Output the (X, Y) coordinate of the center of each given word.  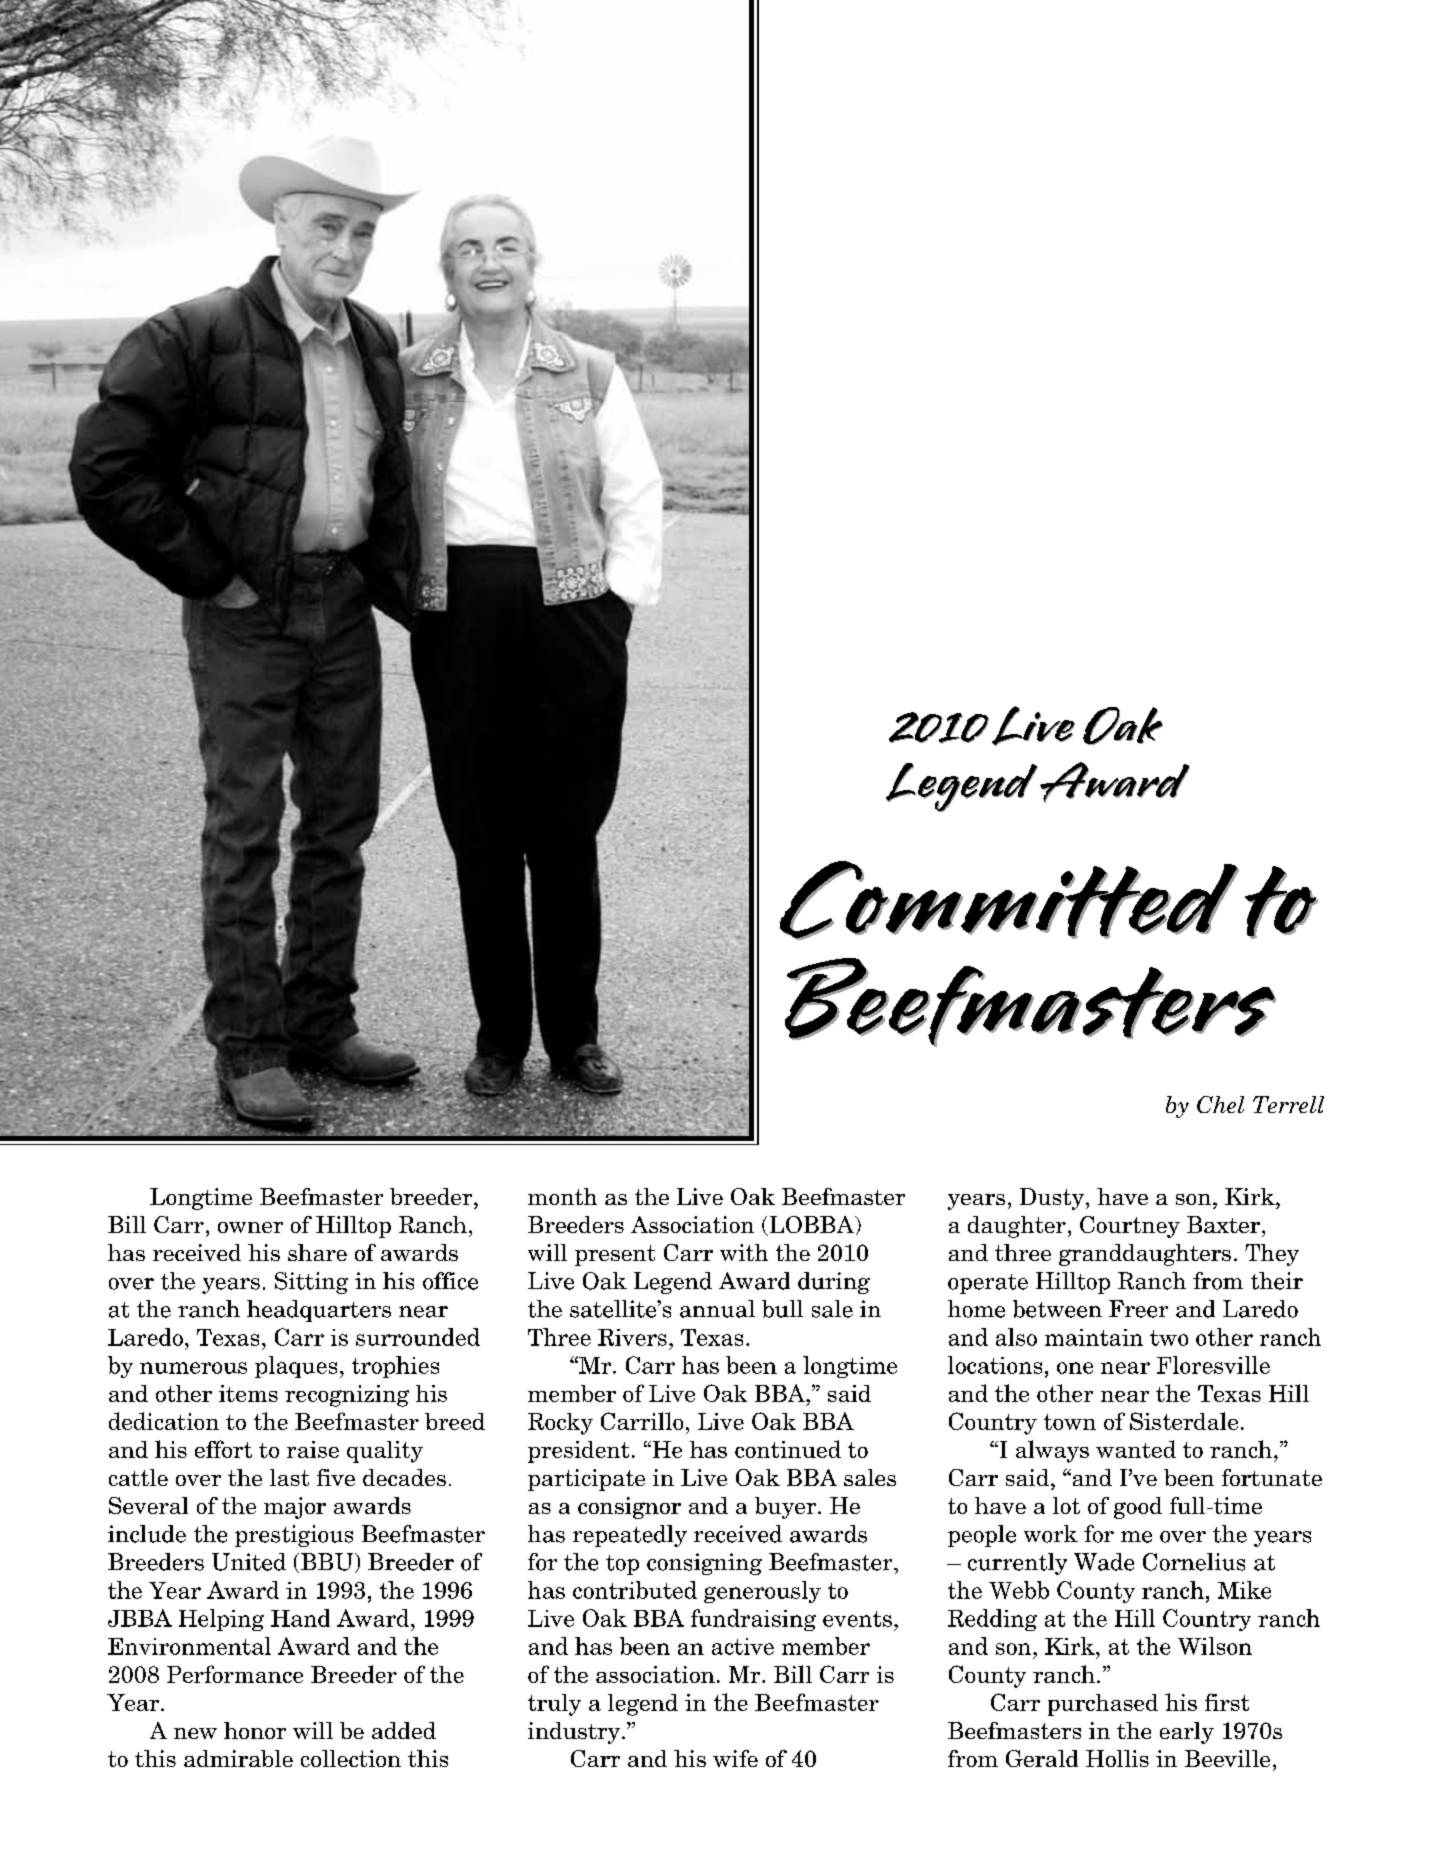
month (562, 1196)
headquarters (319, 1311)
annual (717, 1309)
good (1138, 1508)
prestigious (294, 1536)
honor (255, 1730)
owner (250, 1227)
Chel (1220, 1104)
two (1169, 1338)
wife (735, 1758)
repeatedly (630, 1536)
